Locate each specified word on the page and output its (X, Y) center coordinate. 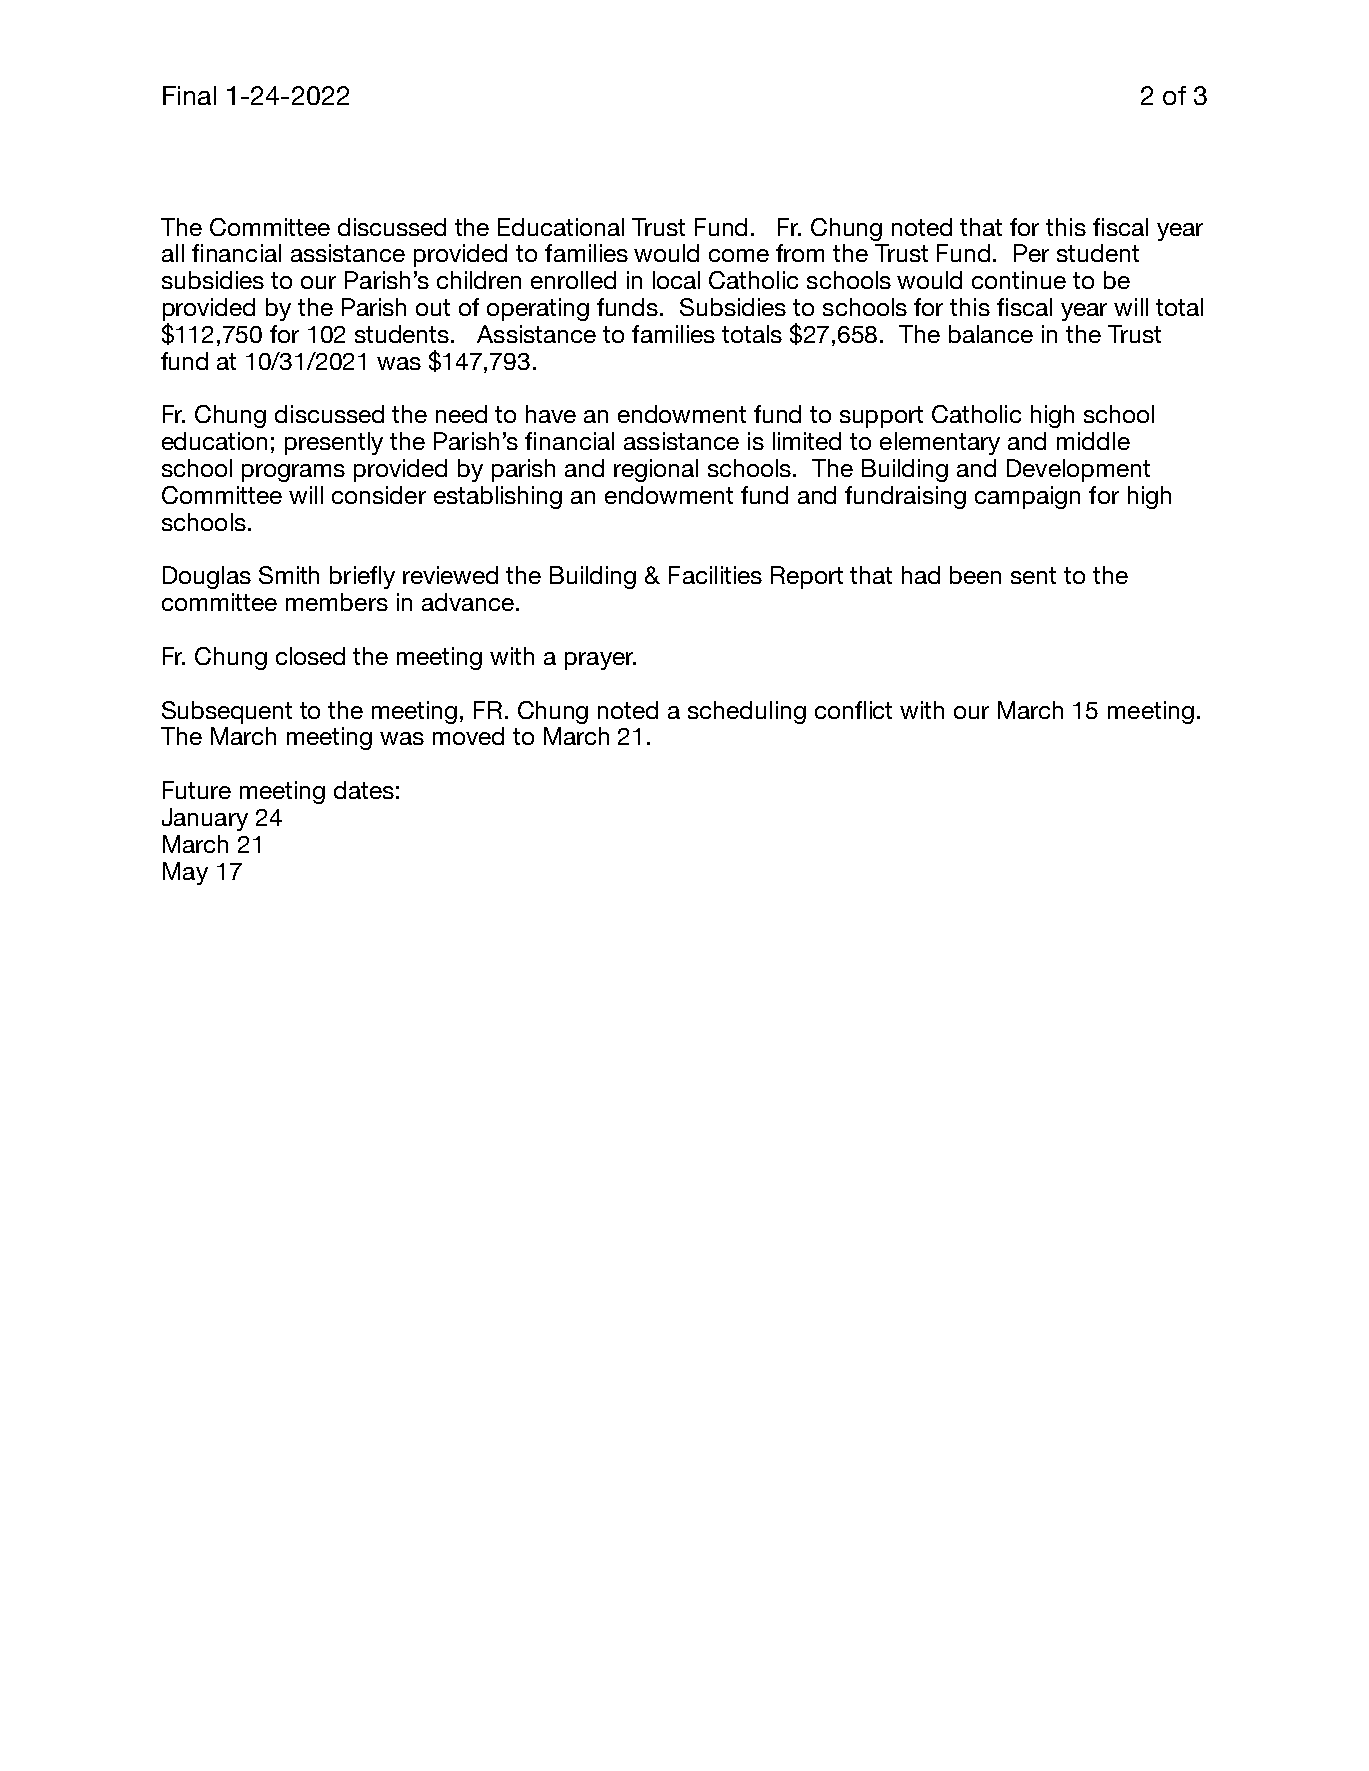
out (433, 307)
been (975, 575)
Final (189, 95)
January (205, 819)
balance (991, 334)
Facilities (715, 575)
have (551, 414)
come (739, 255)
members (337, 602)
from (800, 253)
